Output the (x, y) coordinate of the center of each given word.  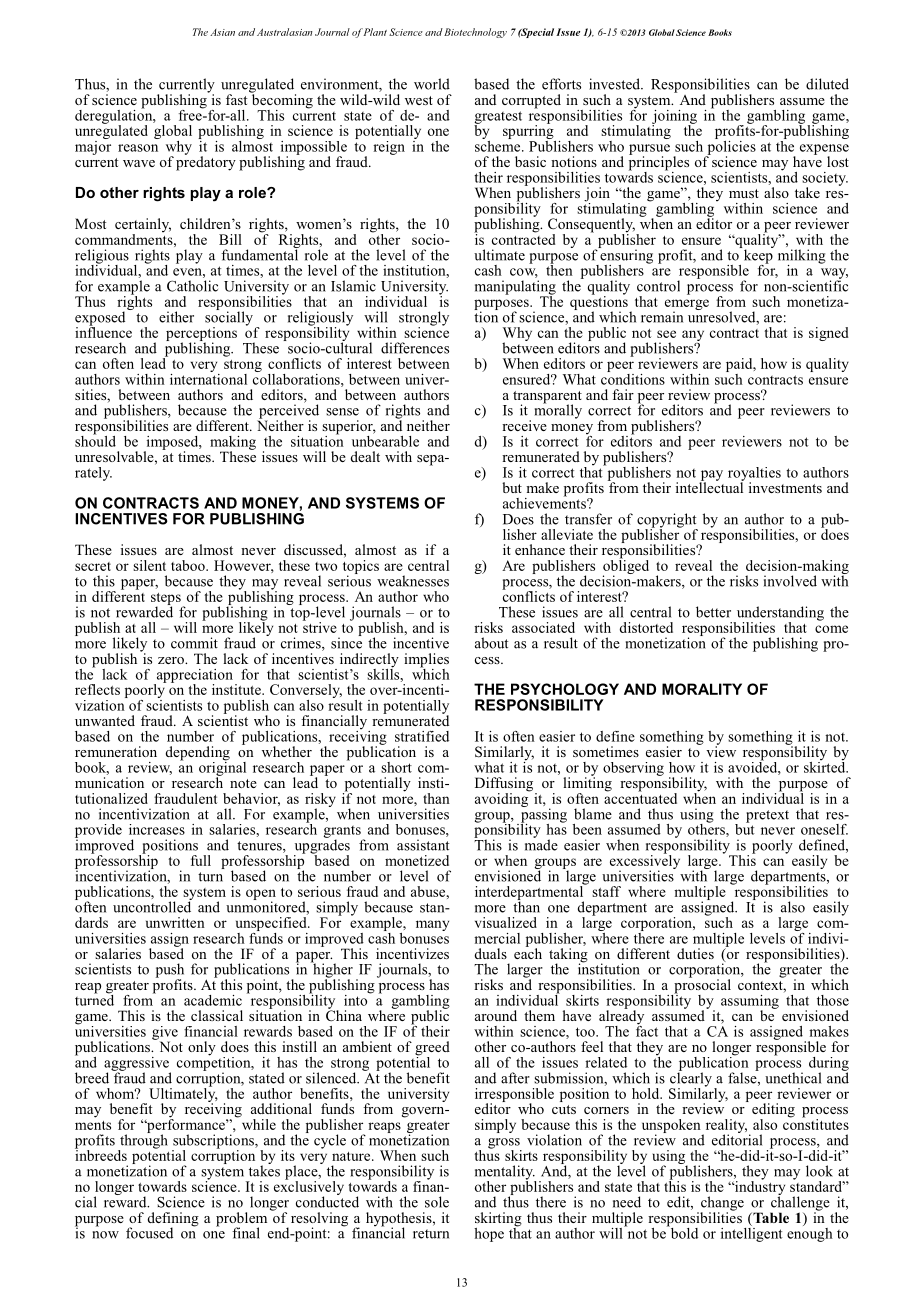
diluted (827, 84)
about (491, 643)
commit (194, 643)
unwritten (175, 922)
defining (173, 1220)
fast (236, 99)
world (432, 84)
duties (695, 953)
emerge (687, 306)
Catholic (192, 286)
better (713, 612)
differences (415, 348)
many (432, 925)
